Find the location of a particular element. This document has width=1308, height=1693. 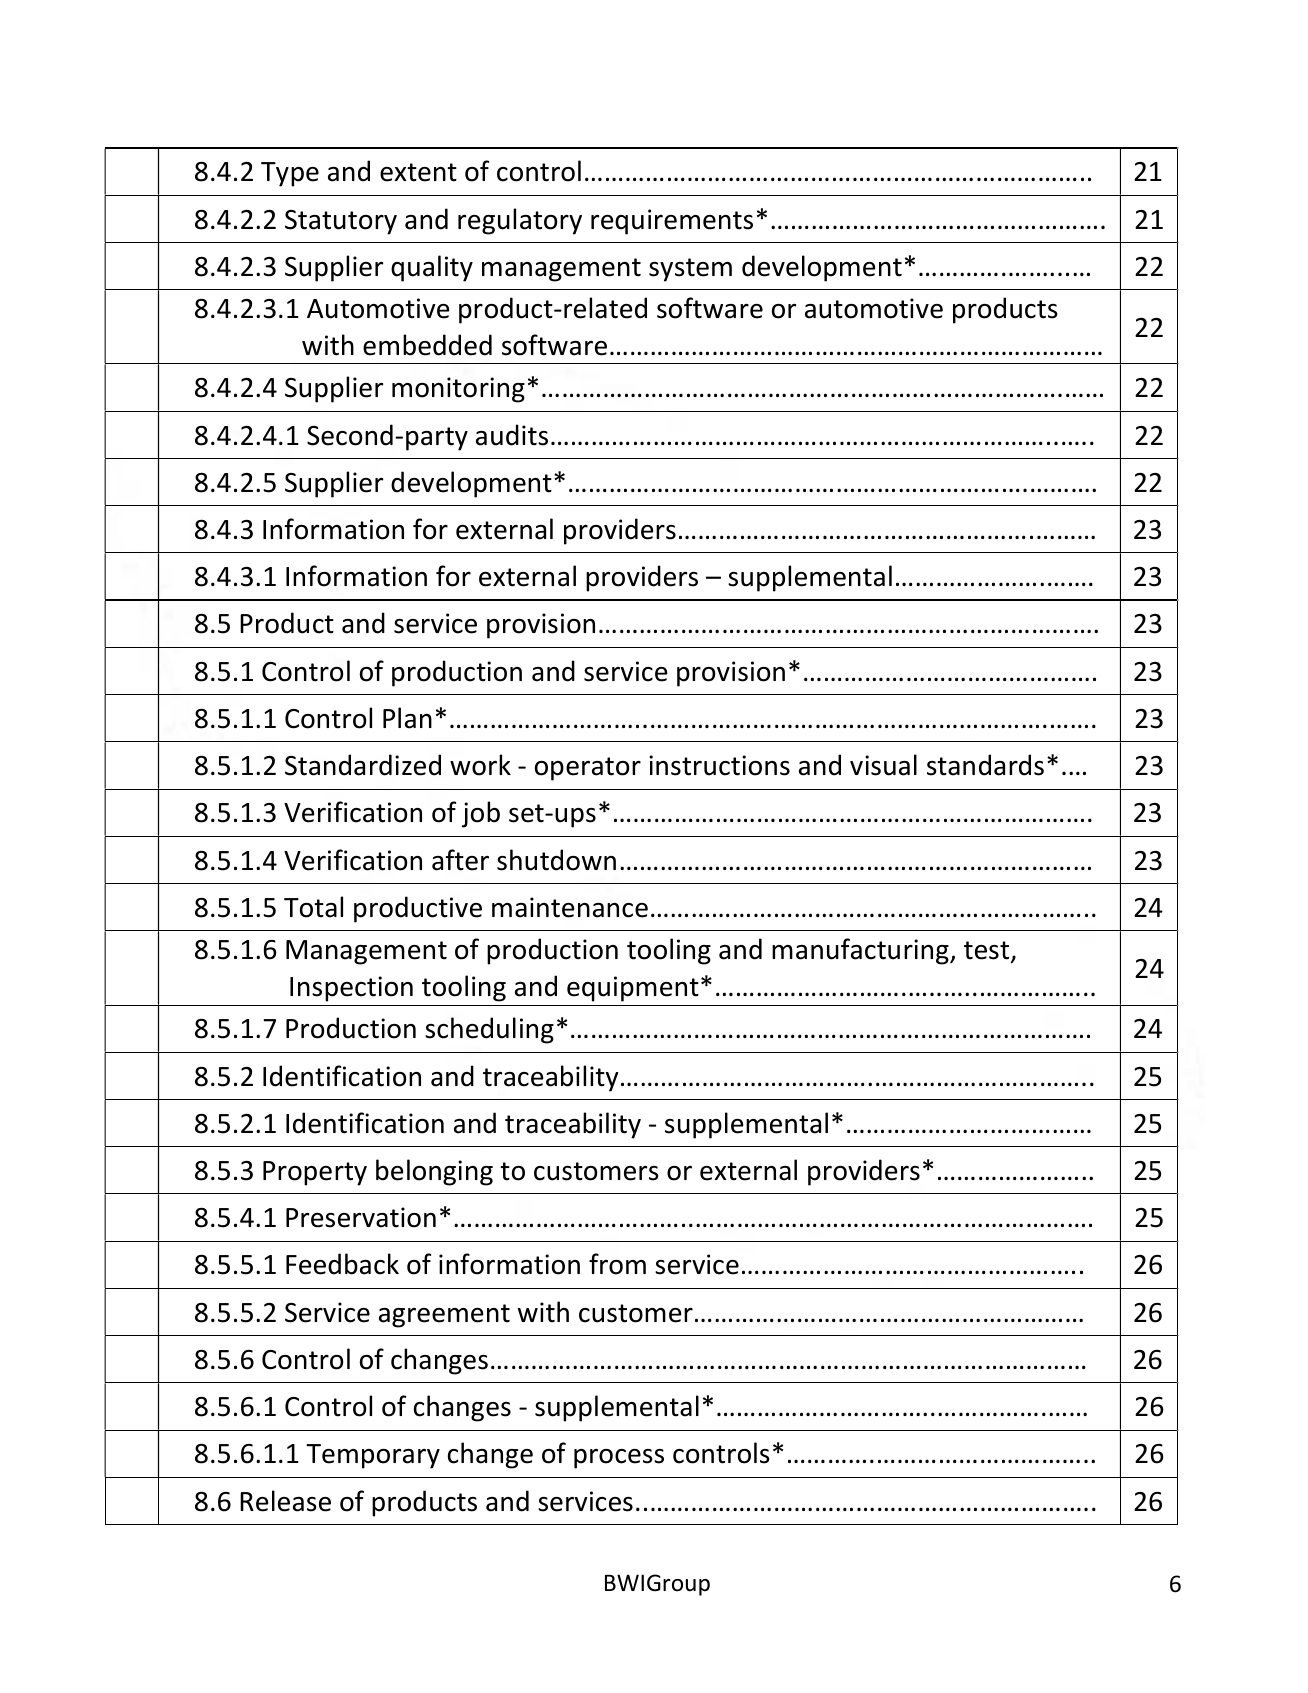

operator is located at coordinates (588, 769).
